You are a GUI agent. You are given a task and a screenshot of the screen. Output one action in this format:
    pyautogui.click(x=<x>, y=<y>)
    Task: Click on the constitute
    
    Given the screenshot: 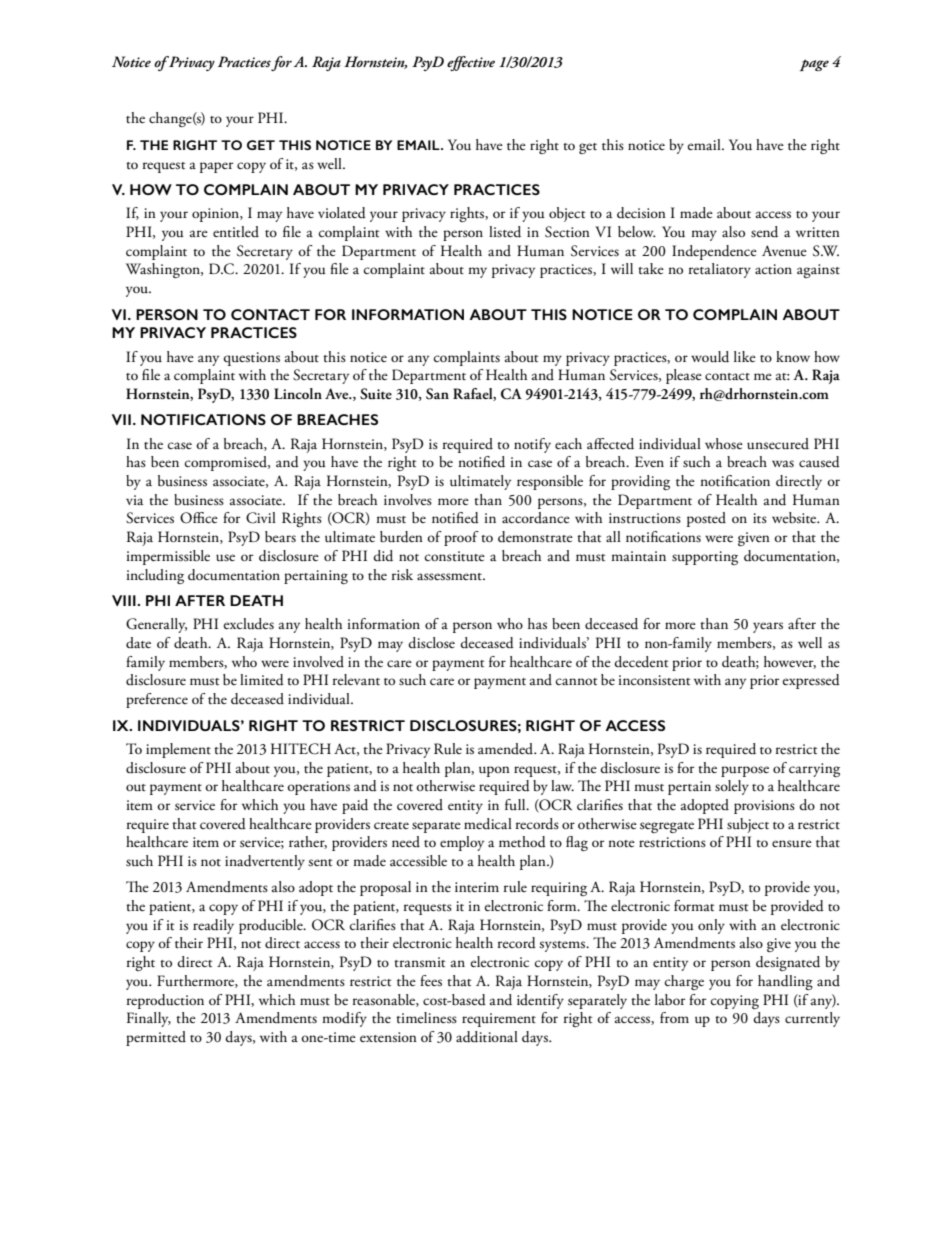 What is the action you would take?
    pyautogui.click(x=455, y=556)
